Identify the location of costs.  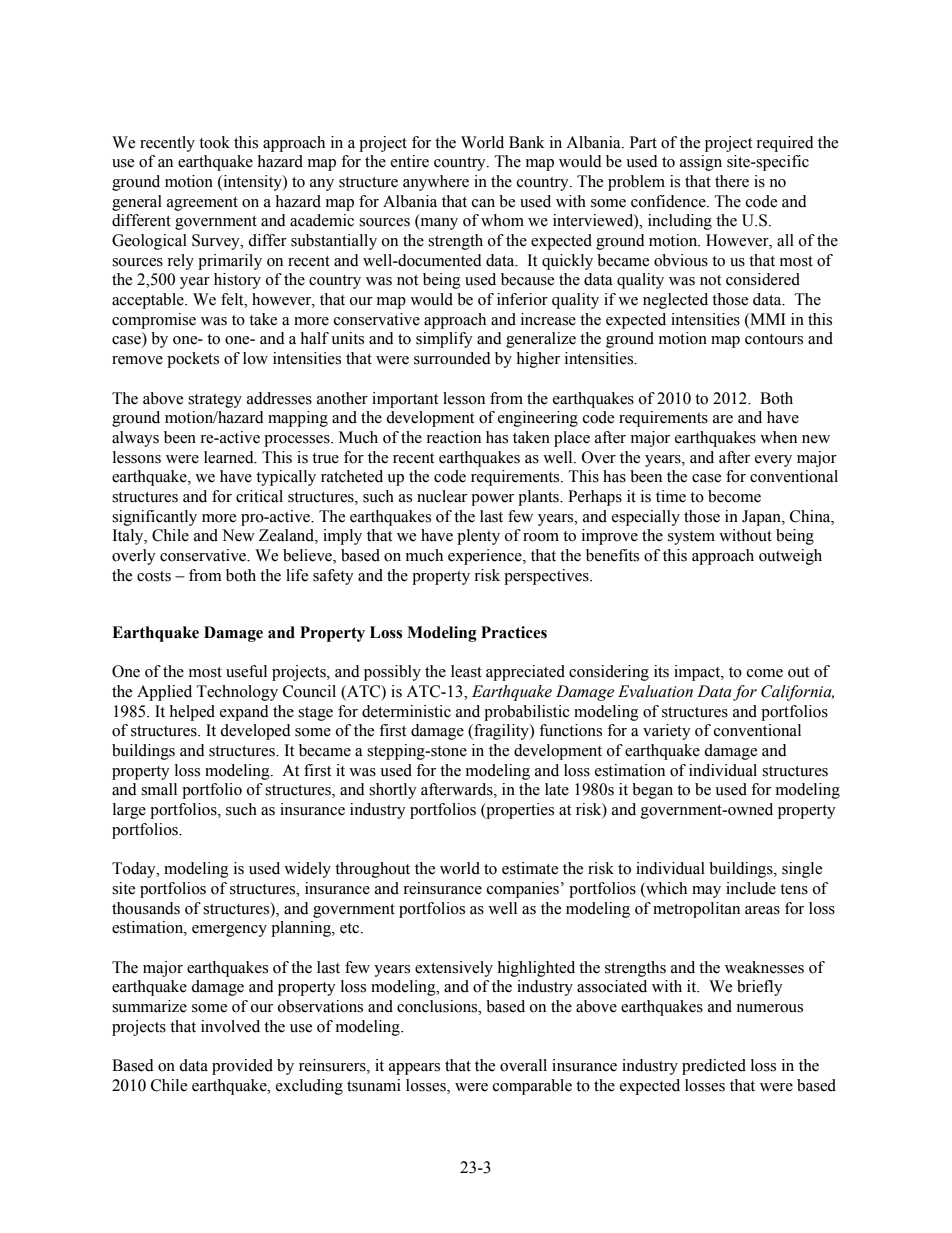
(154, 576).
